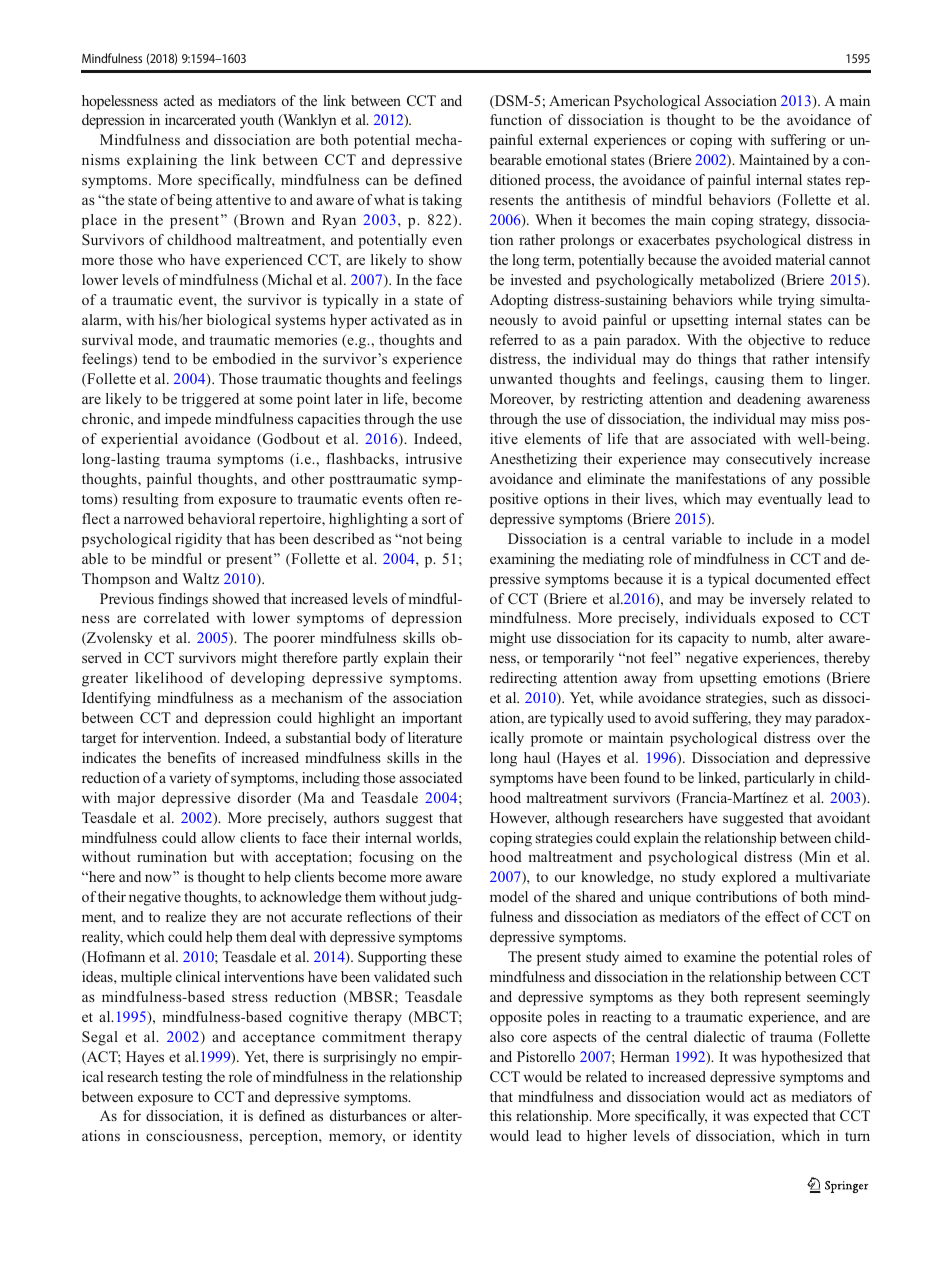 The width and height of the page is (952, 1265). I want to click on expected, so click(781, 1117).
